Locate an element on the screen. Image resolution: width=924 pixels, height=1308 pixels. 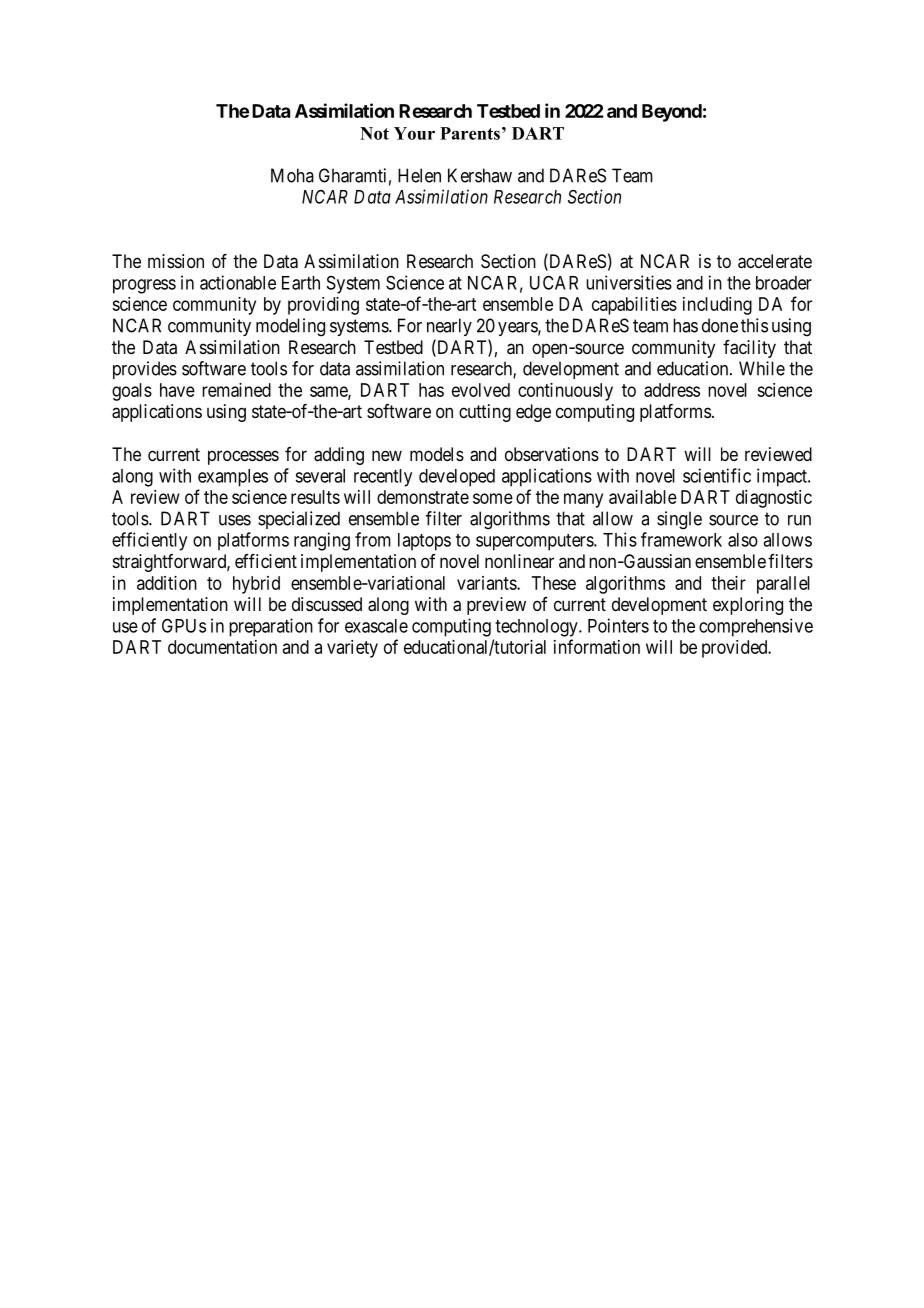
including is located at coordinates (717, 306).
